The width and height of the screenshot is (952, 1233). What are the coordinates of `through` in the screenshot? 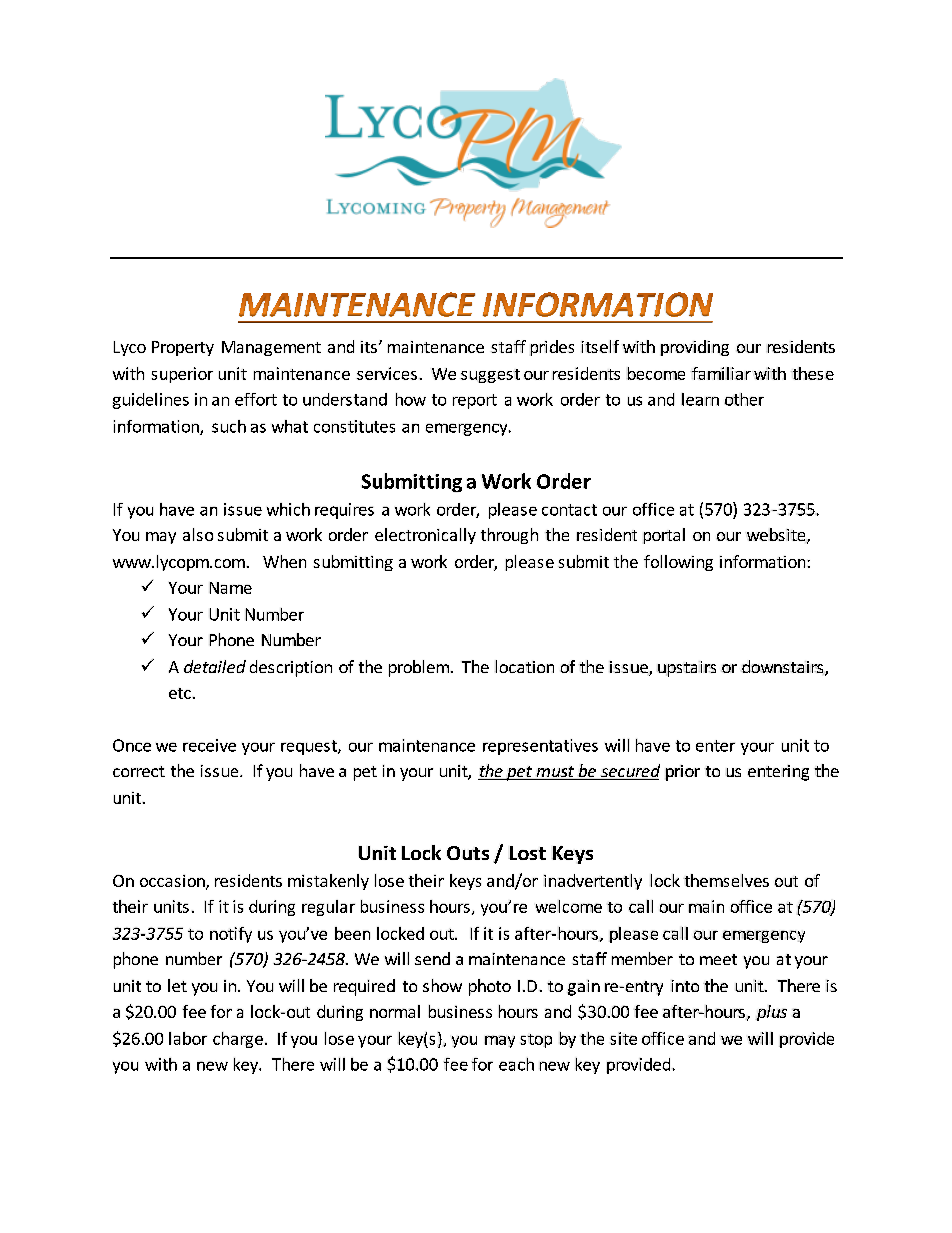 It's located at (509, 536).
